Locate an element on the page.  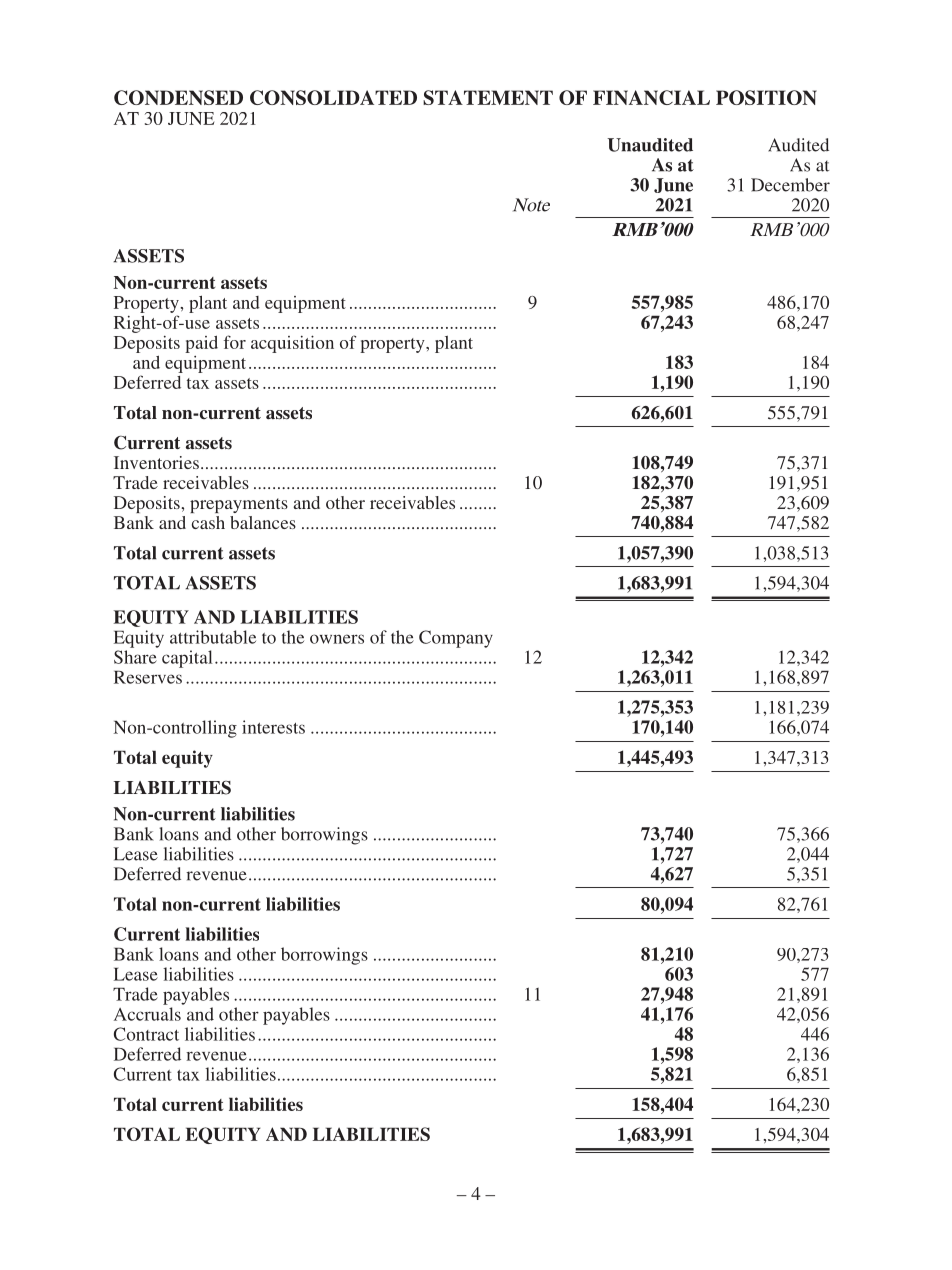
STATEMENT is located at coordinates (488, 97).
